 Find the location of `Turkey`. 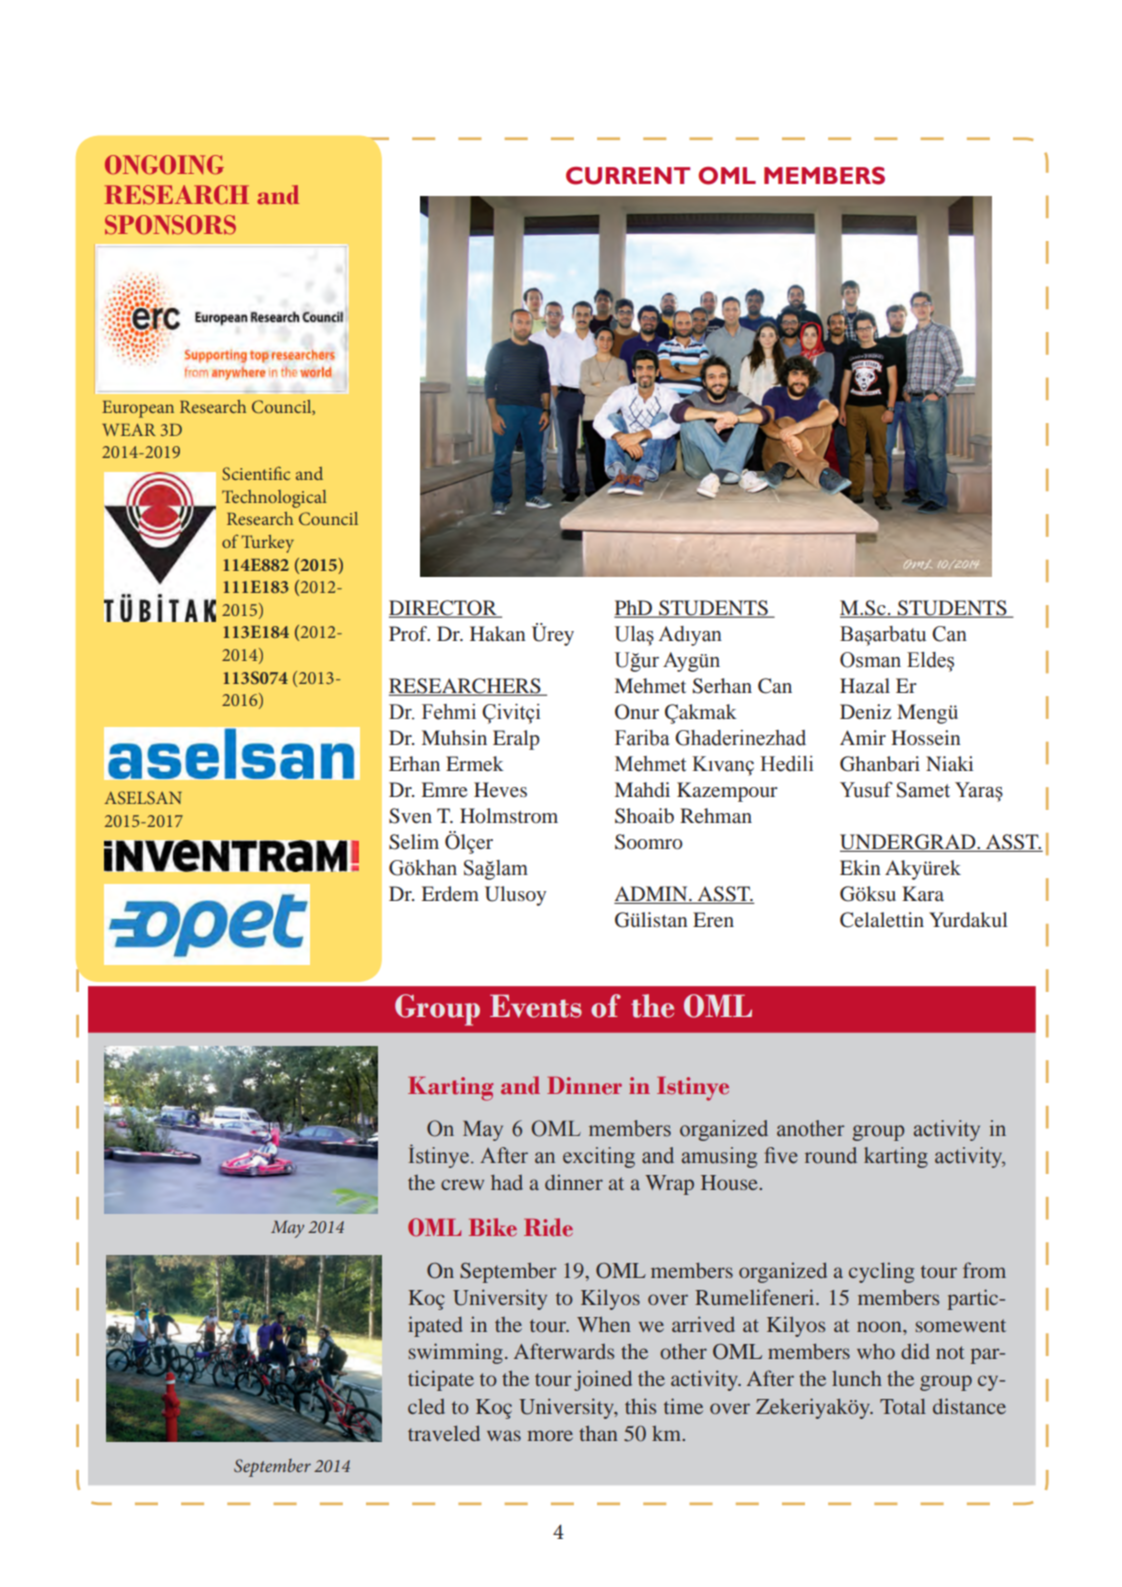

Turkey is located at coordinates (267, 544).
